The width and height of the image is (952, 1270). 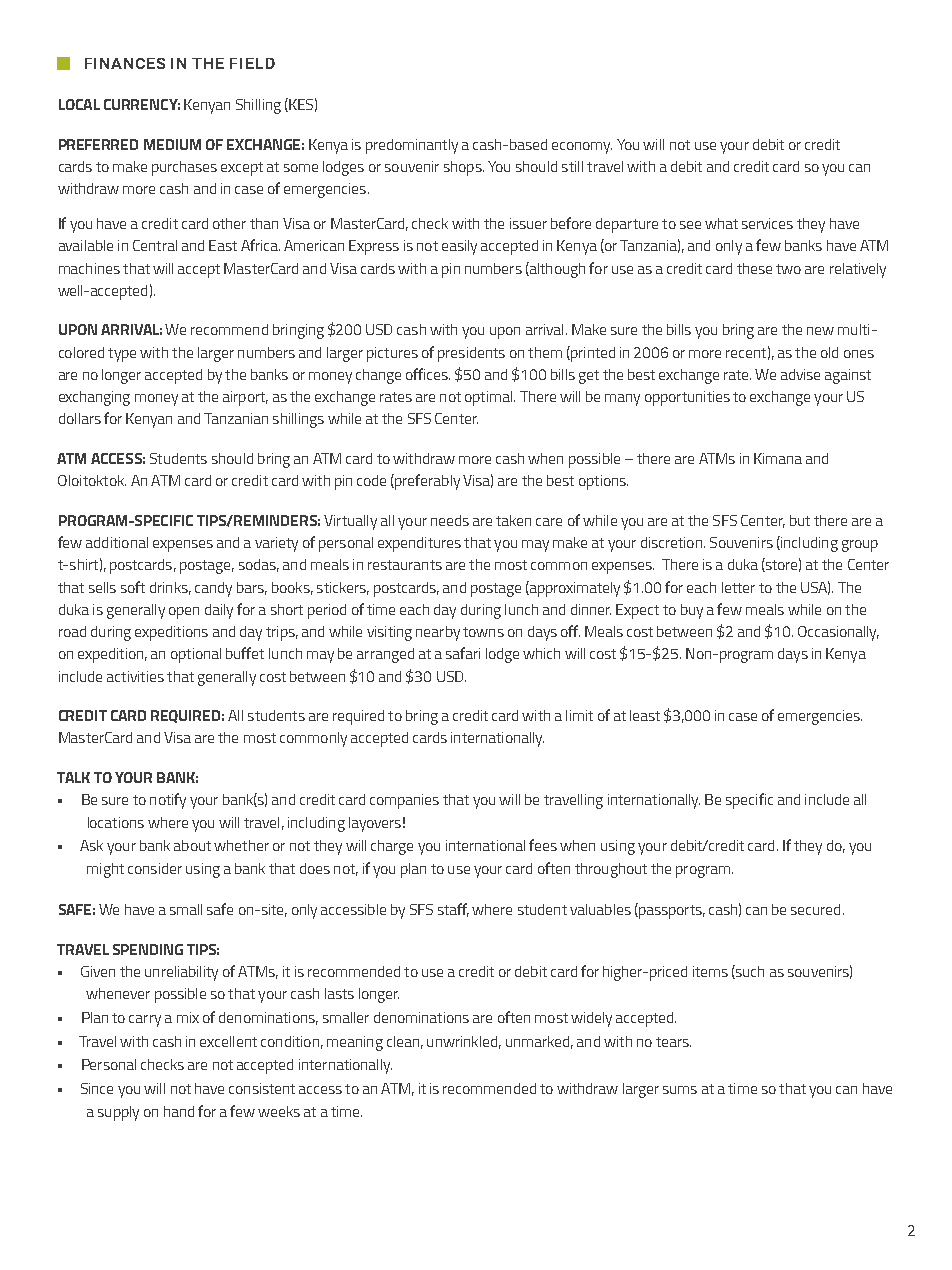 What do you see at coordinates (179, 1111) in the image?
I see `hand` at bounding box center [179, 1111].
